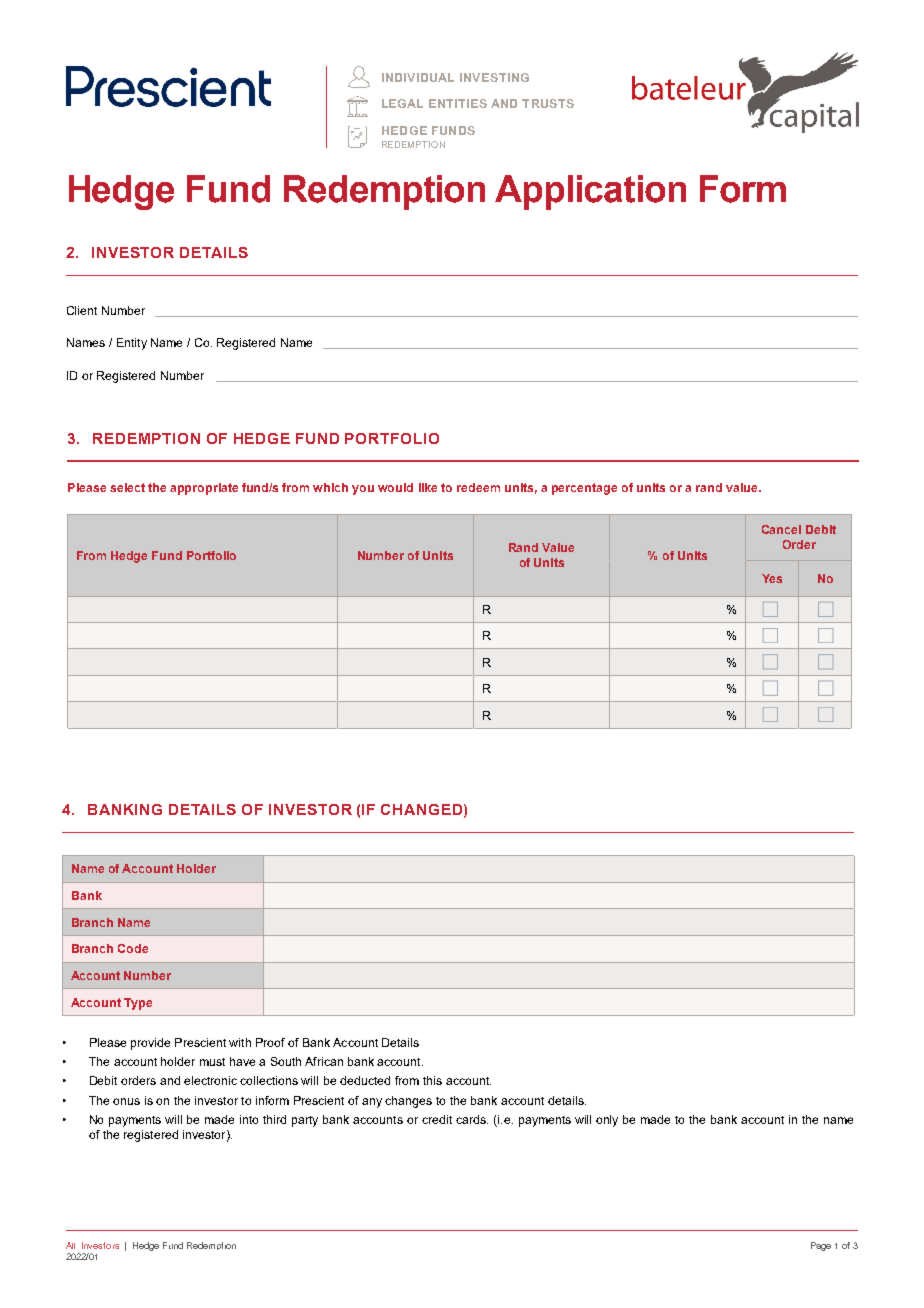 The image size is (924, 1308). Describe the element at coordinates (590, 192) in the screenshot. I see `Application` at that location.
